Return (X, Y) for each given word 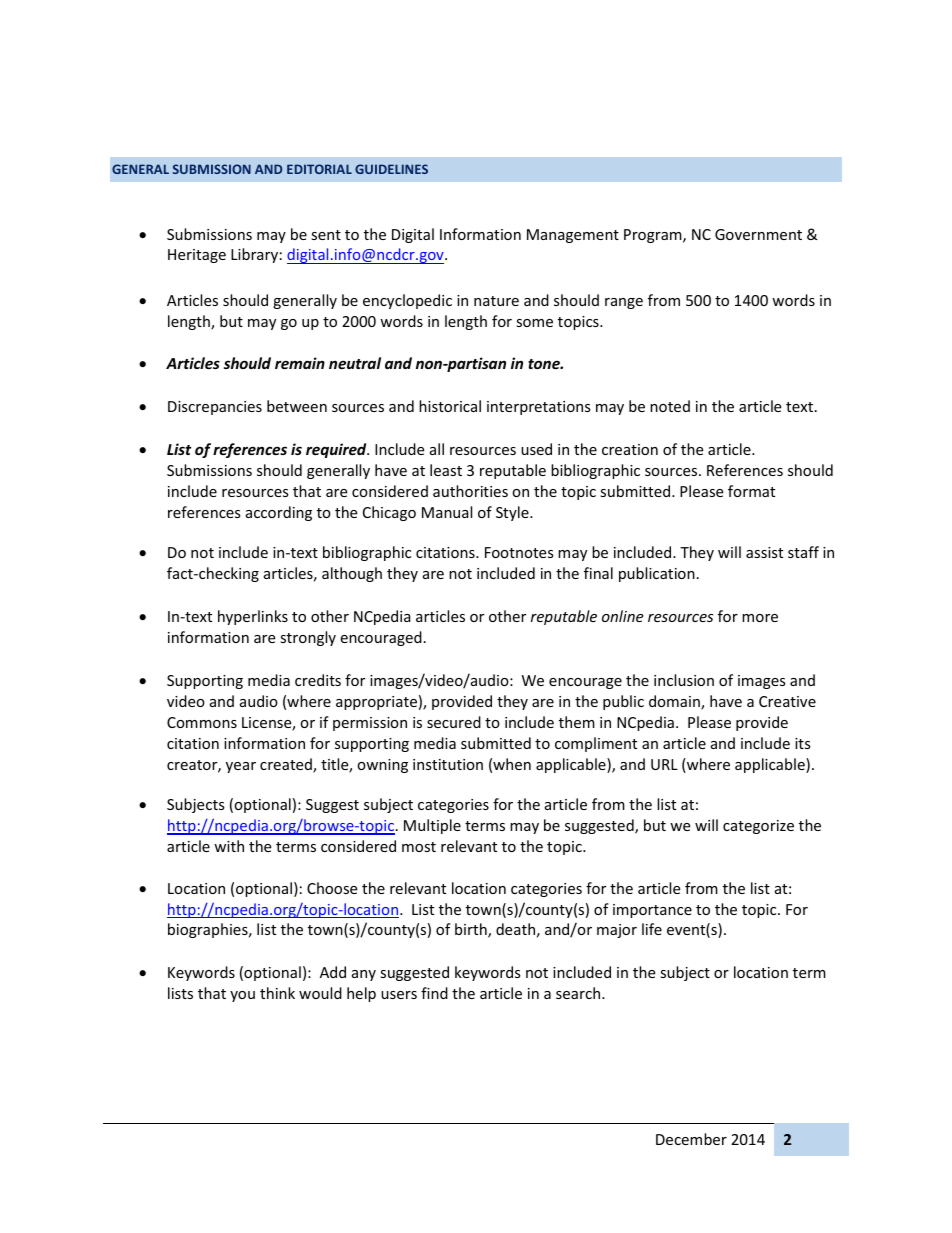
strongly (308, 638)
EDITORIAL (319, 169)
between (297, 406)
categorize (758, 827)
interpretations (539, 408)
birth (472, 930)
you (242, 996)
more (760, 618)
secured (454, 722)
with (229, 846)
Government (758, 234)
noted (670, 406)
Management (573, 236)
